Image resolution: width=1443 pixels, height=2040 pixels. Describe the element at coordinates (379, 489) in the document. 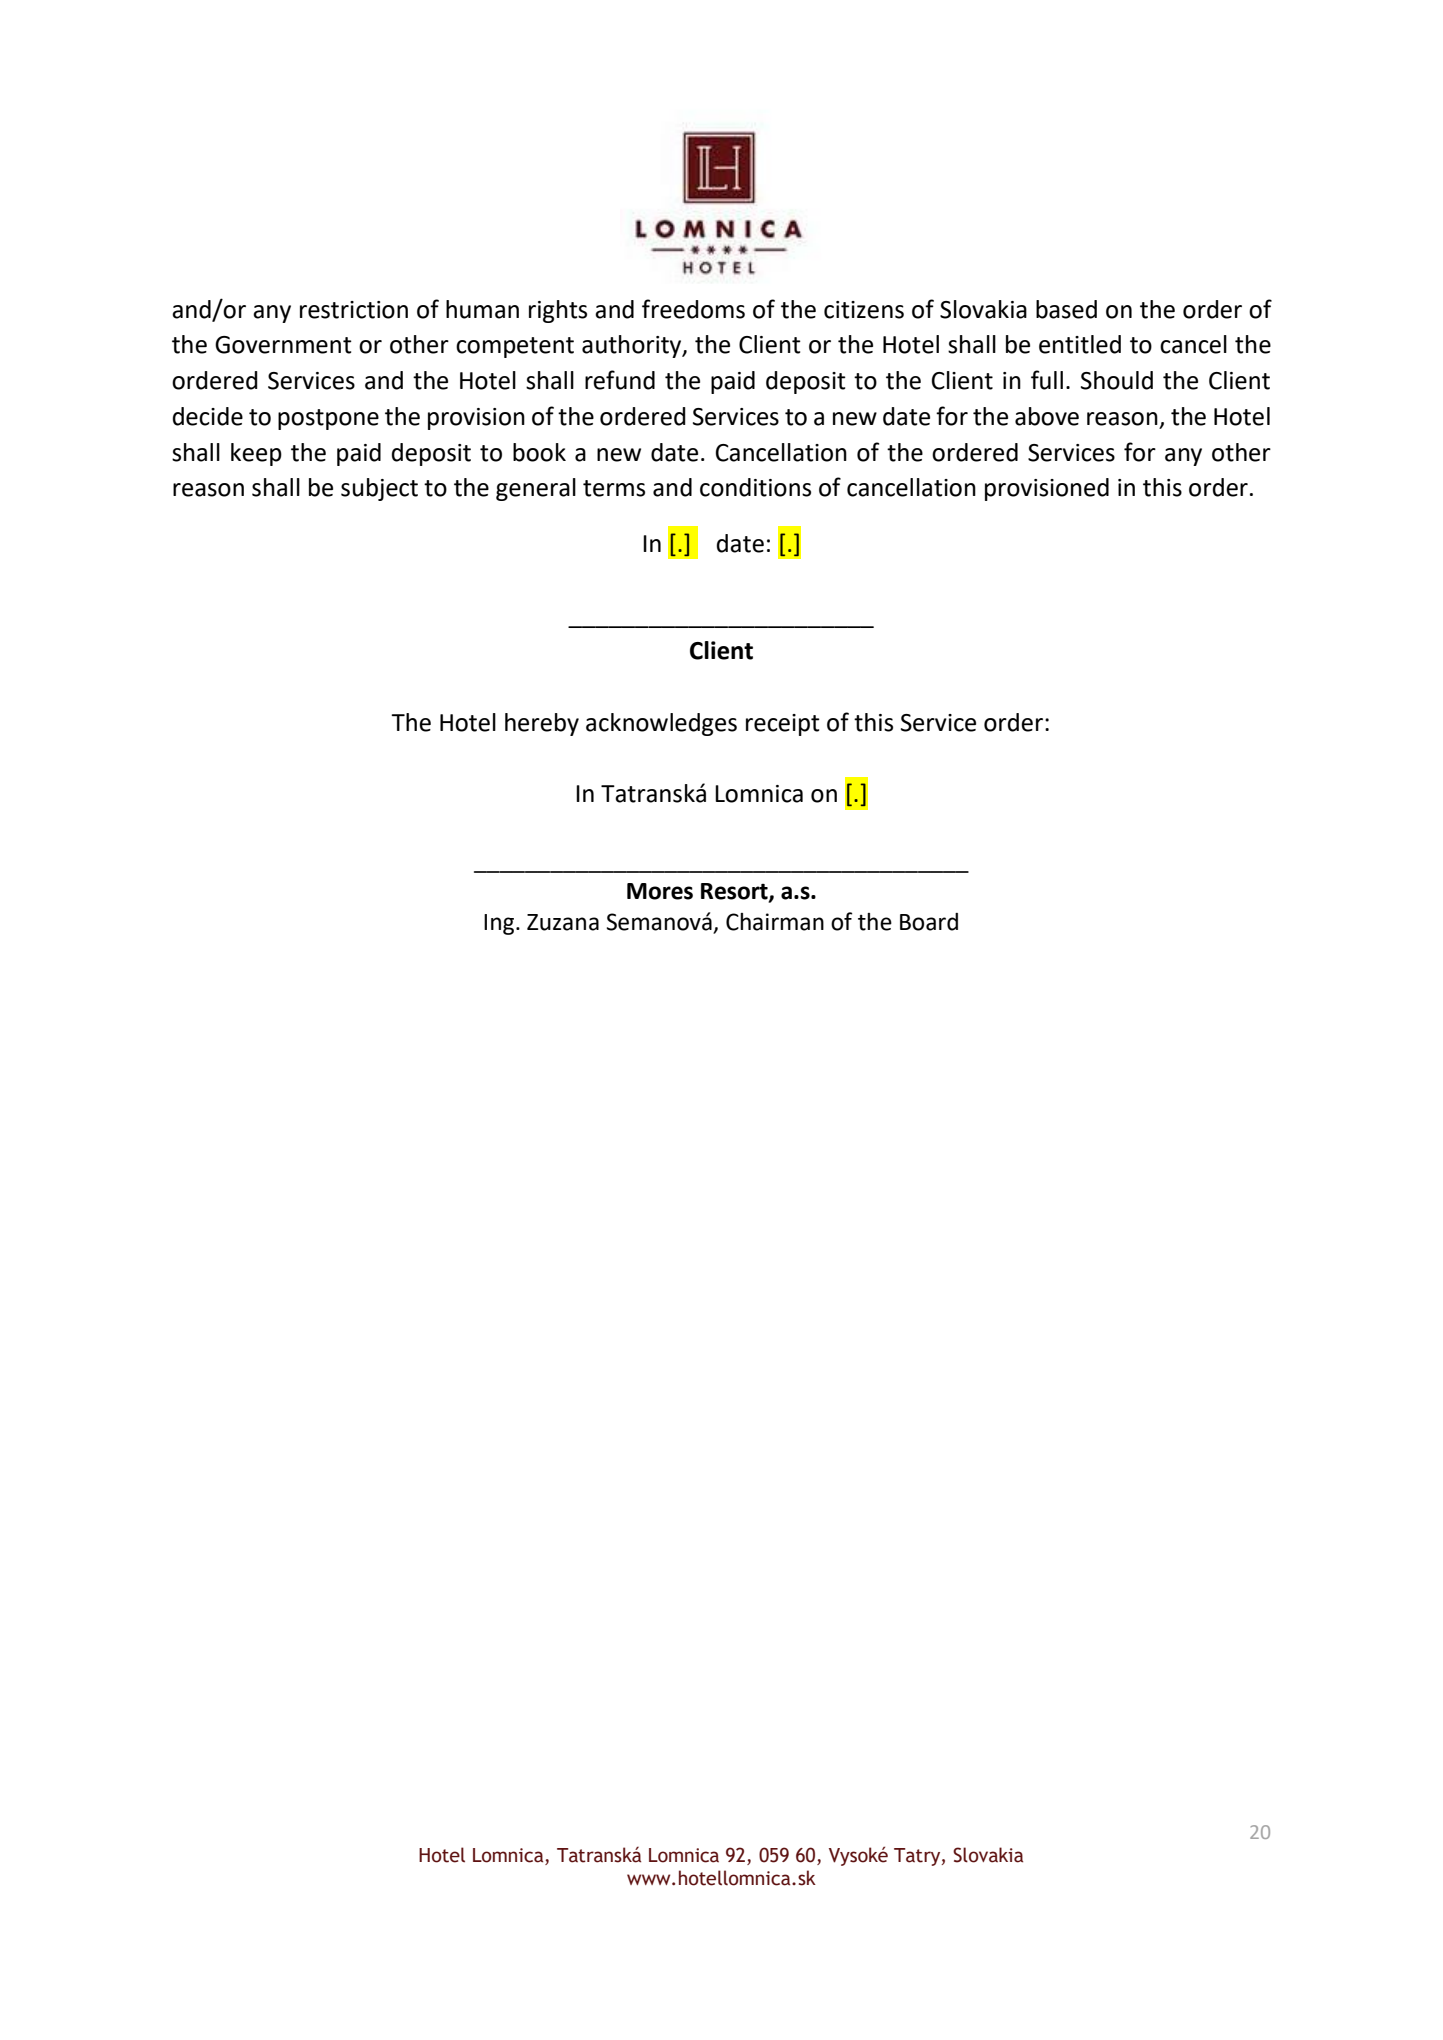

I see `subject` at that location.
